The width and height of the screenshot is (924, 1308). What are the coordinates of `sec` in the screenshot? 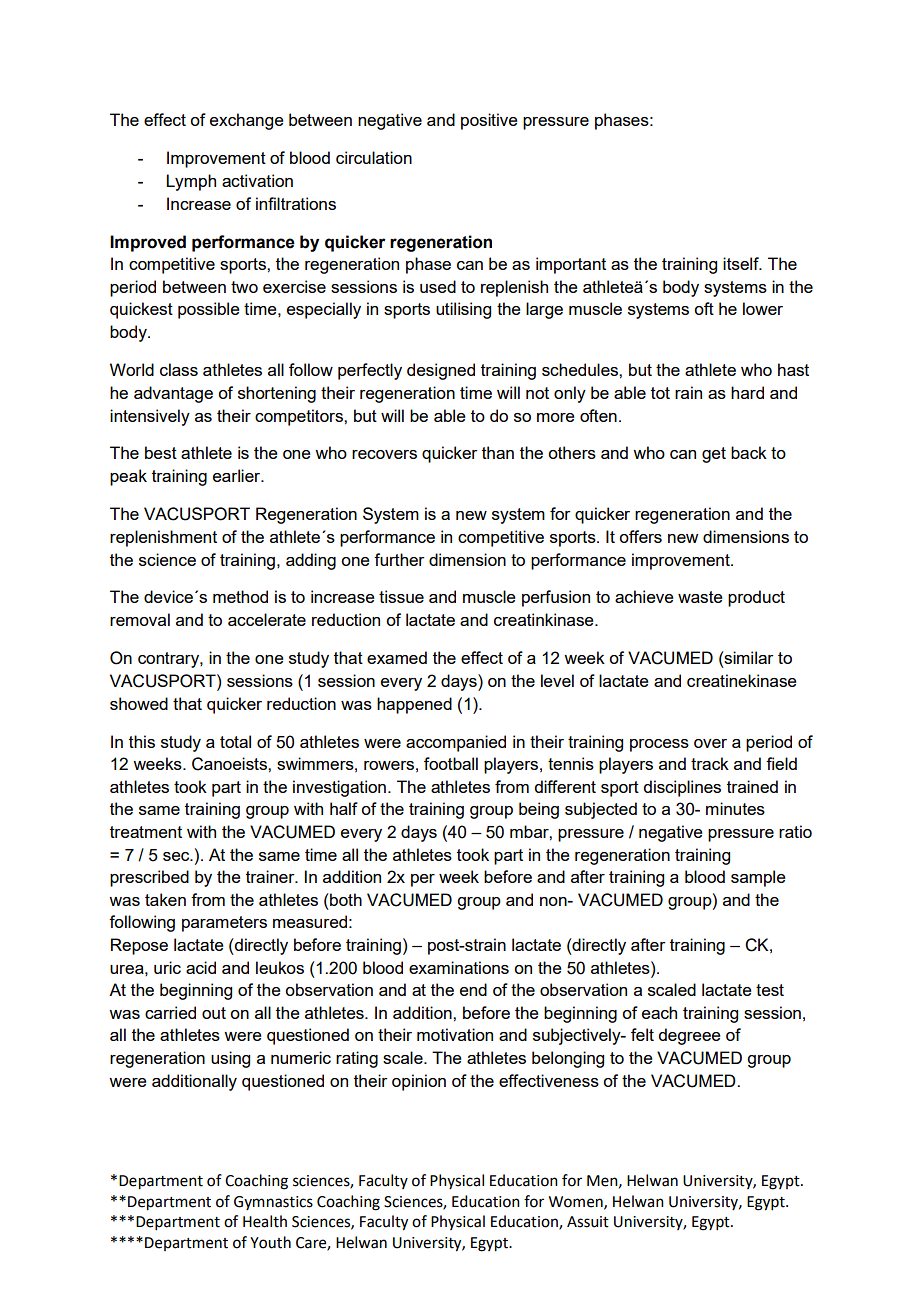 It's located at (177, 856).
